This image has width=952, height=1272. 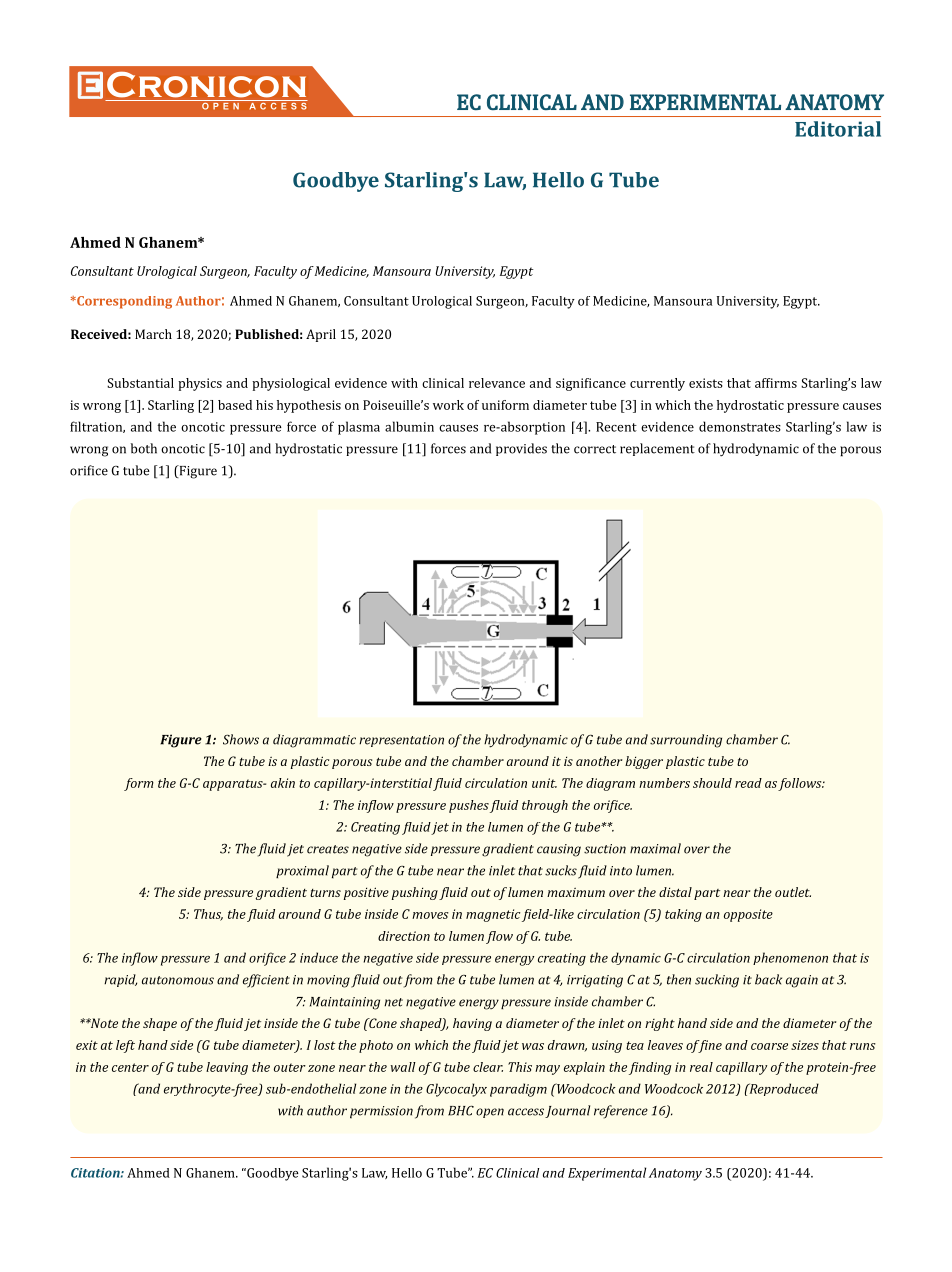 What do you see at coordinates (748, 783) in the image?
I see `read` at bounding box center [748, 783].
